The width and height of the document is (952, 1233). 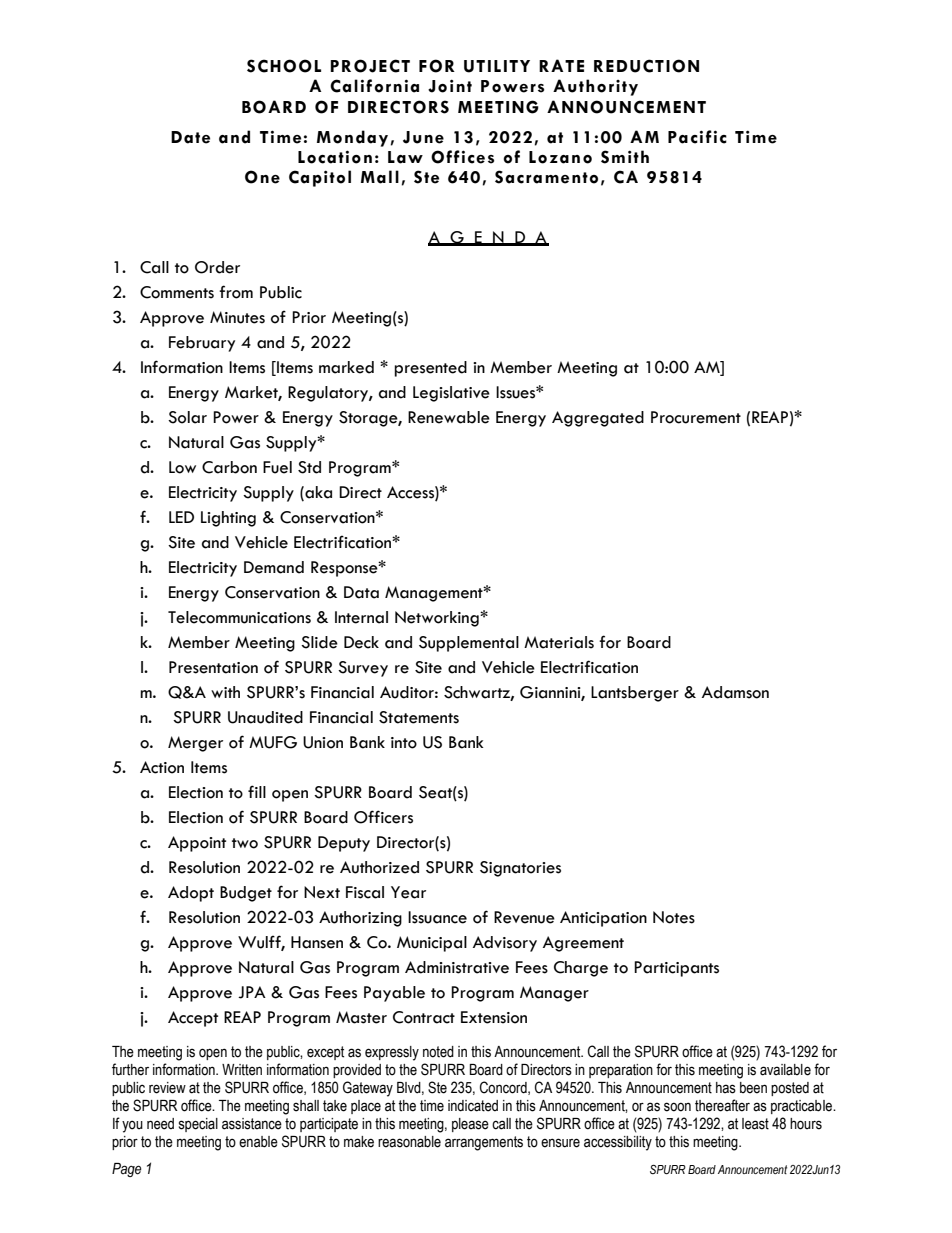 What do you see at coordinates (198, 1125) in the document?
I see `special` at bounding box center [198, 1125].
